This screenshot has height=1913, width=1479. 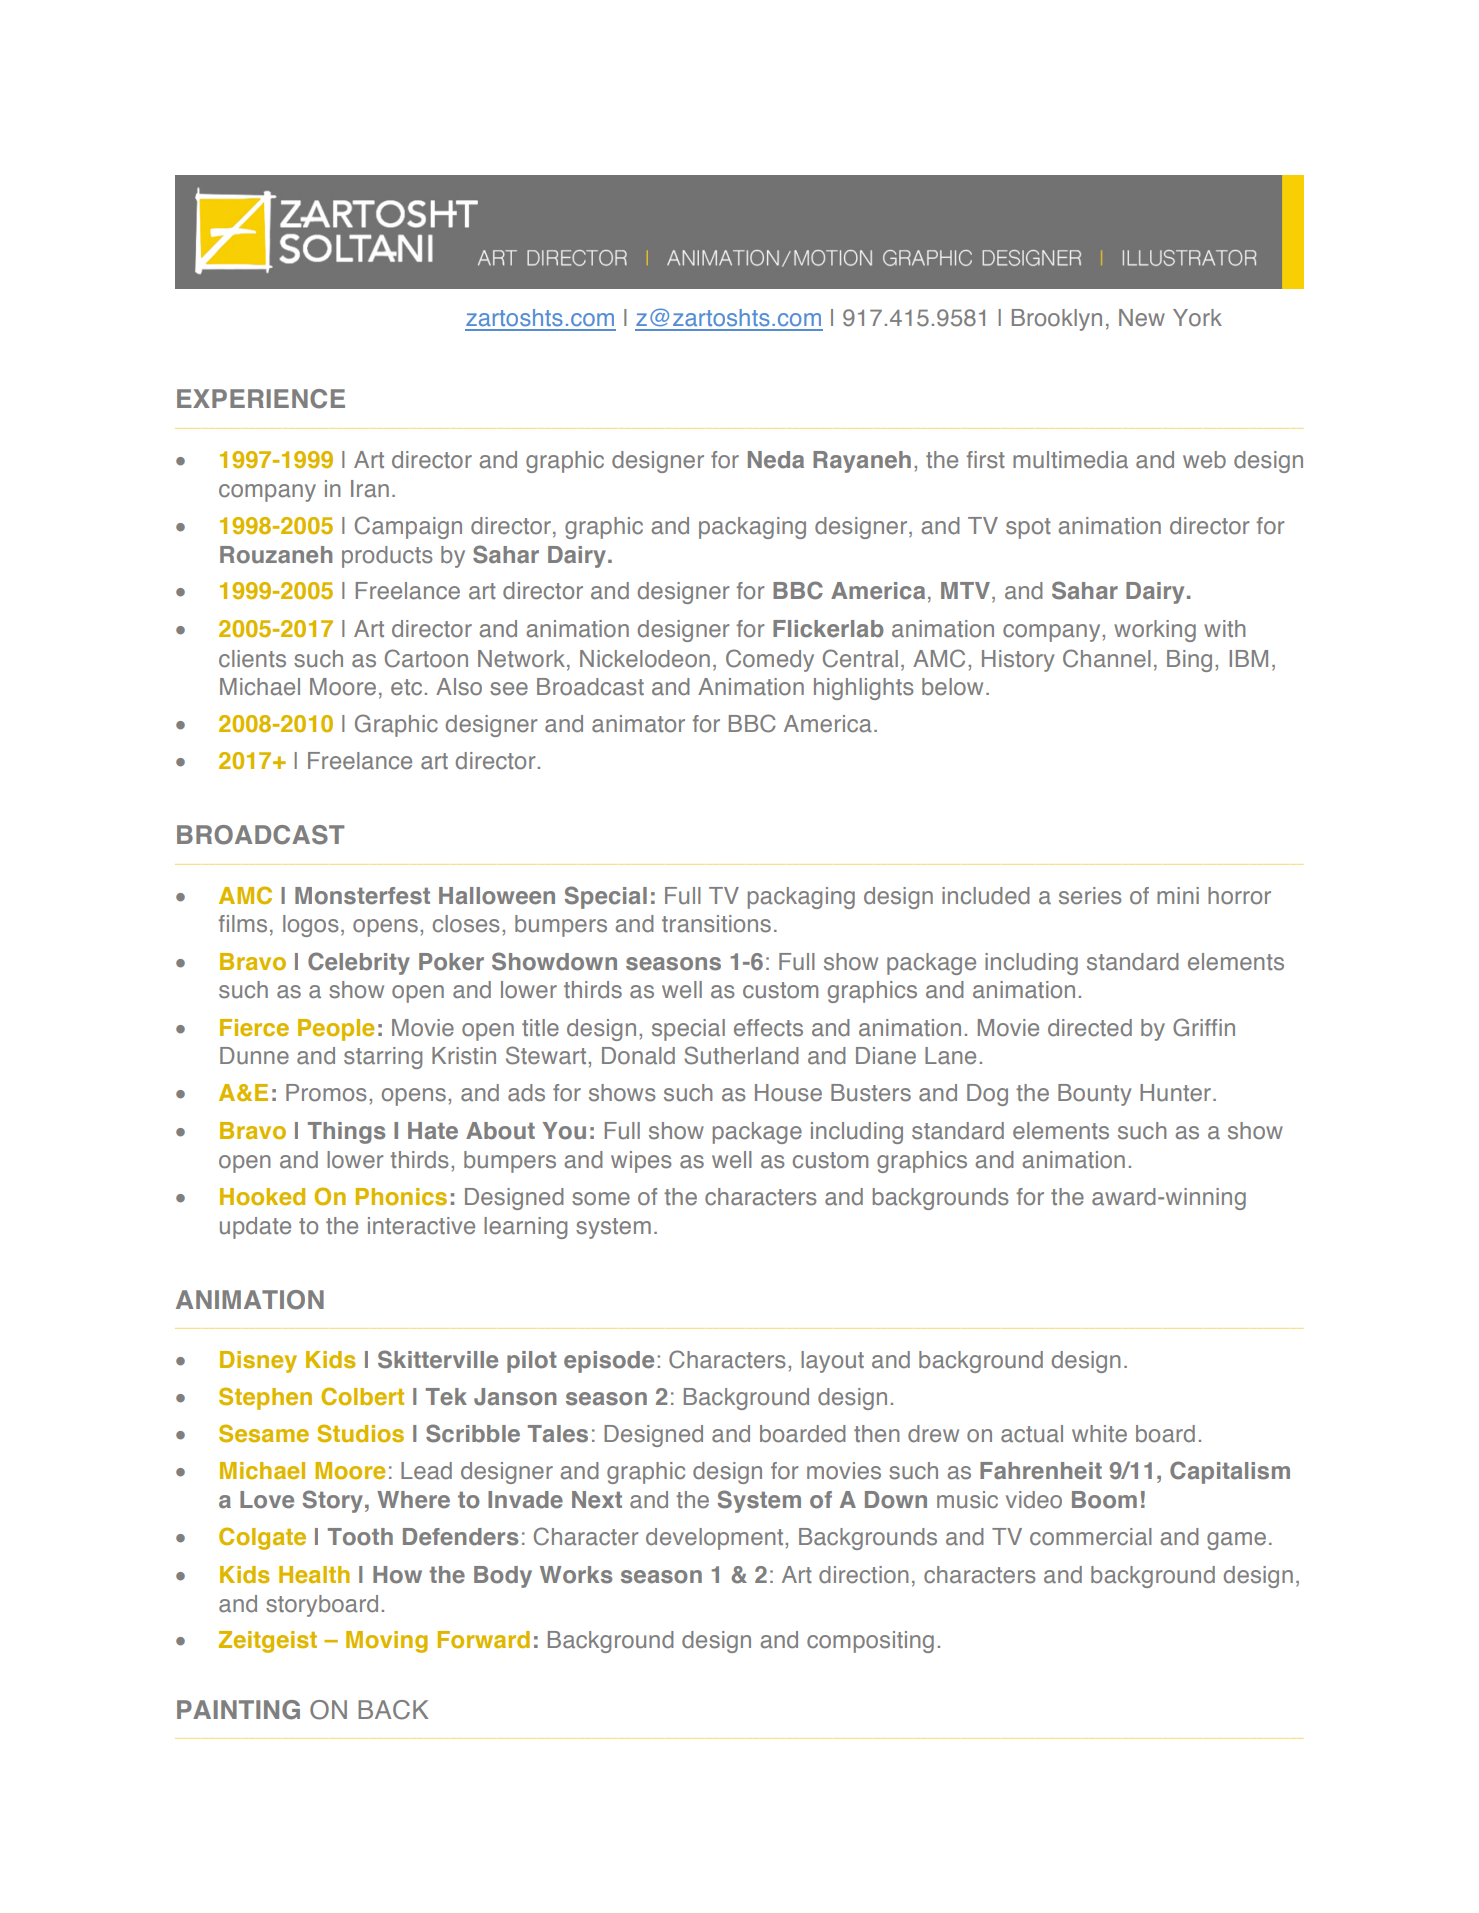 I want to click on compositing, so click(x=870, y=1642).
